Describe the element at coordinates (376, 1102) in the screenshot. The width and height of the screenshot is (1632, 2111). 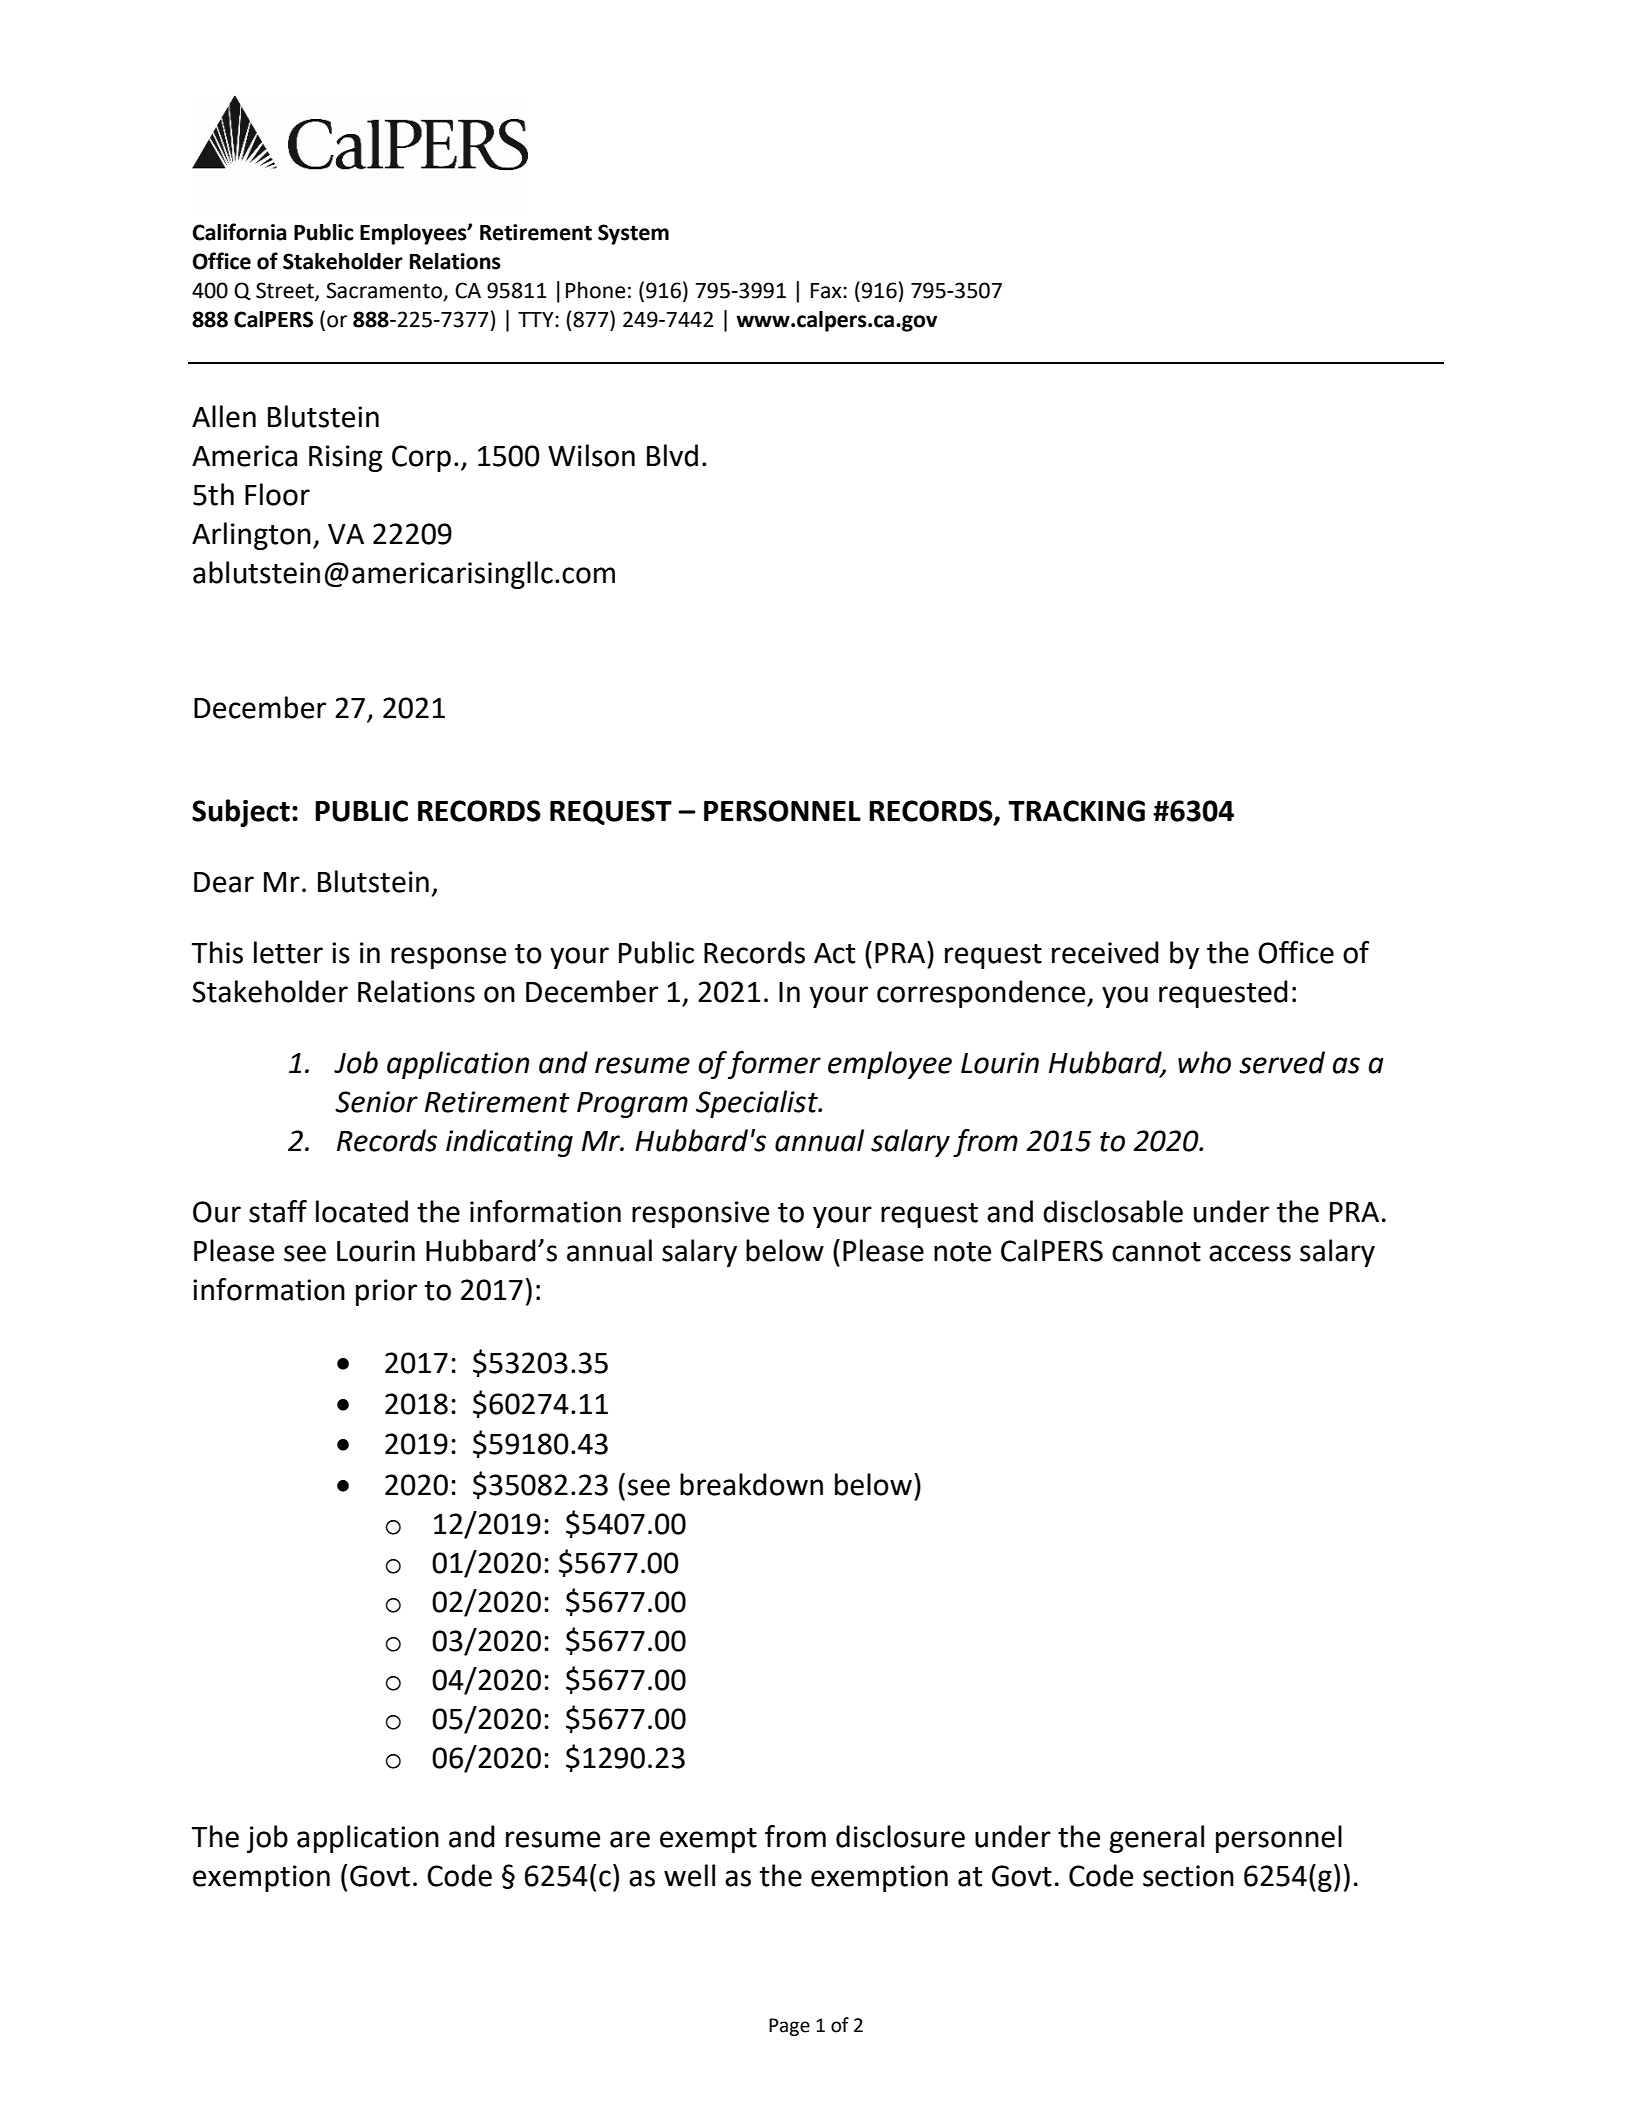
I see `Senior` at that location.
